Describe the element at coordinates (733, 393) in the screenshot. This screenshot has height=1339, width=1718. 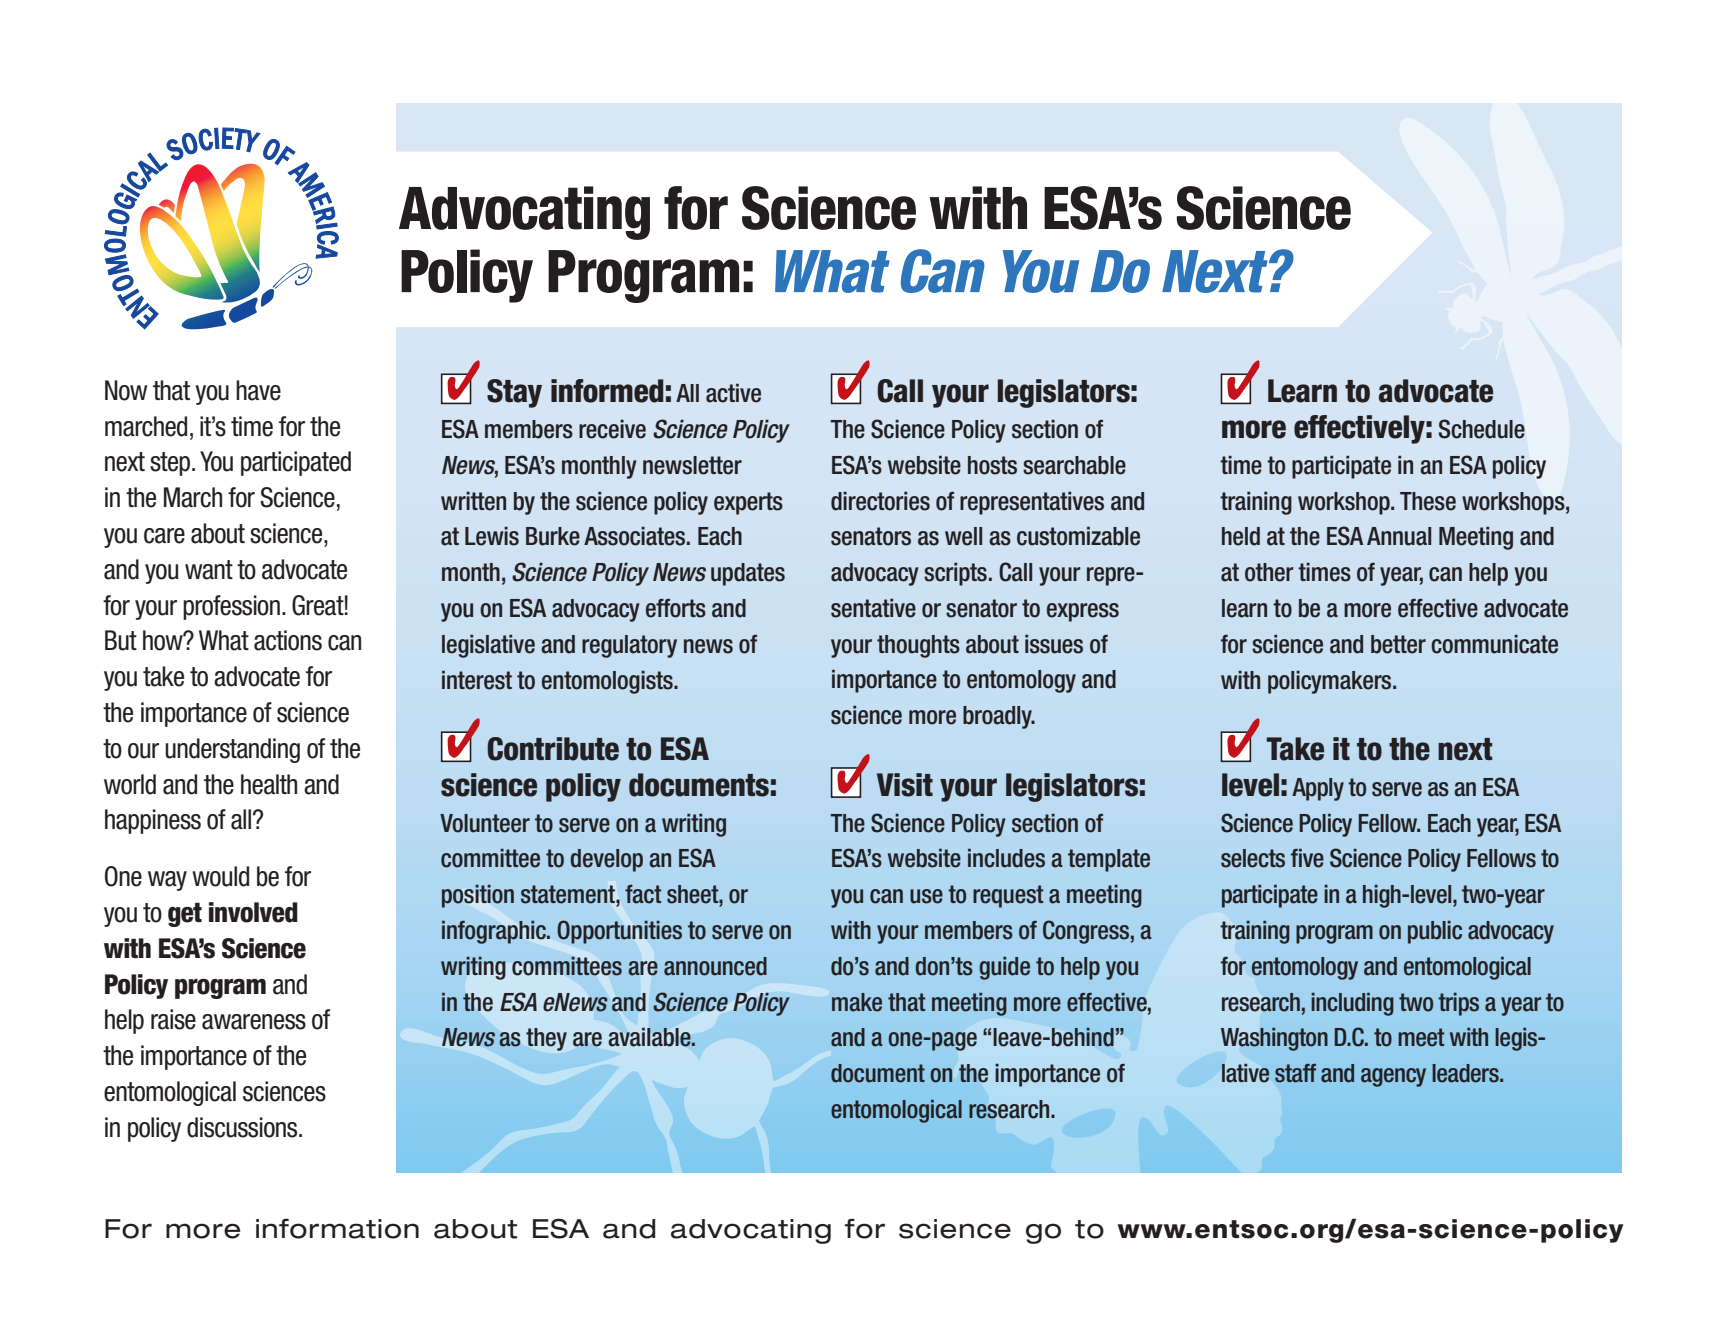
I see `active` at that location.
